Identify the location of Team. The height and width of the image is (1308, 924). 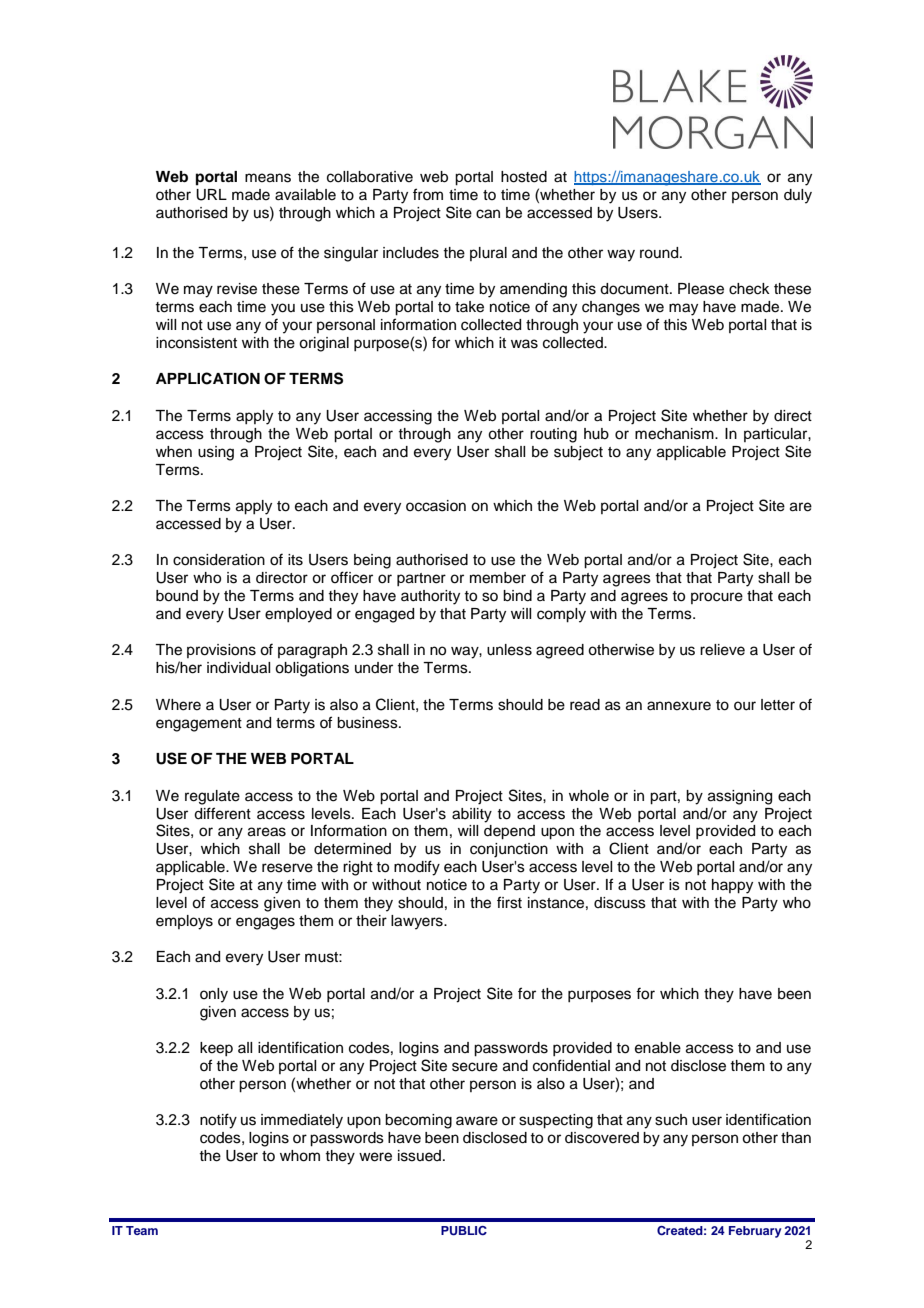
(142, 1230).
